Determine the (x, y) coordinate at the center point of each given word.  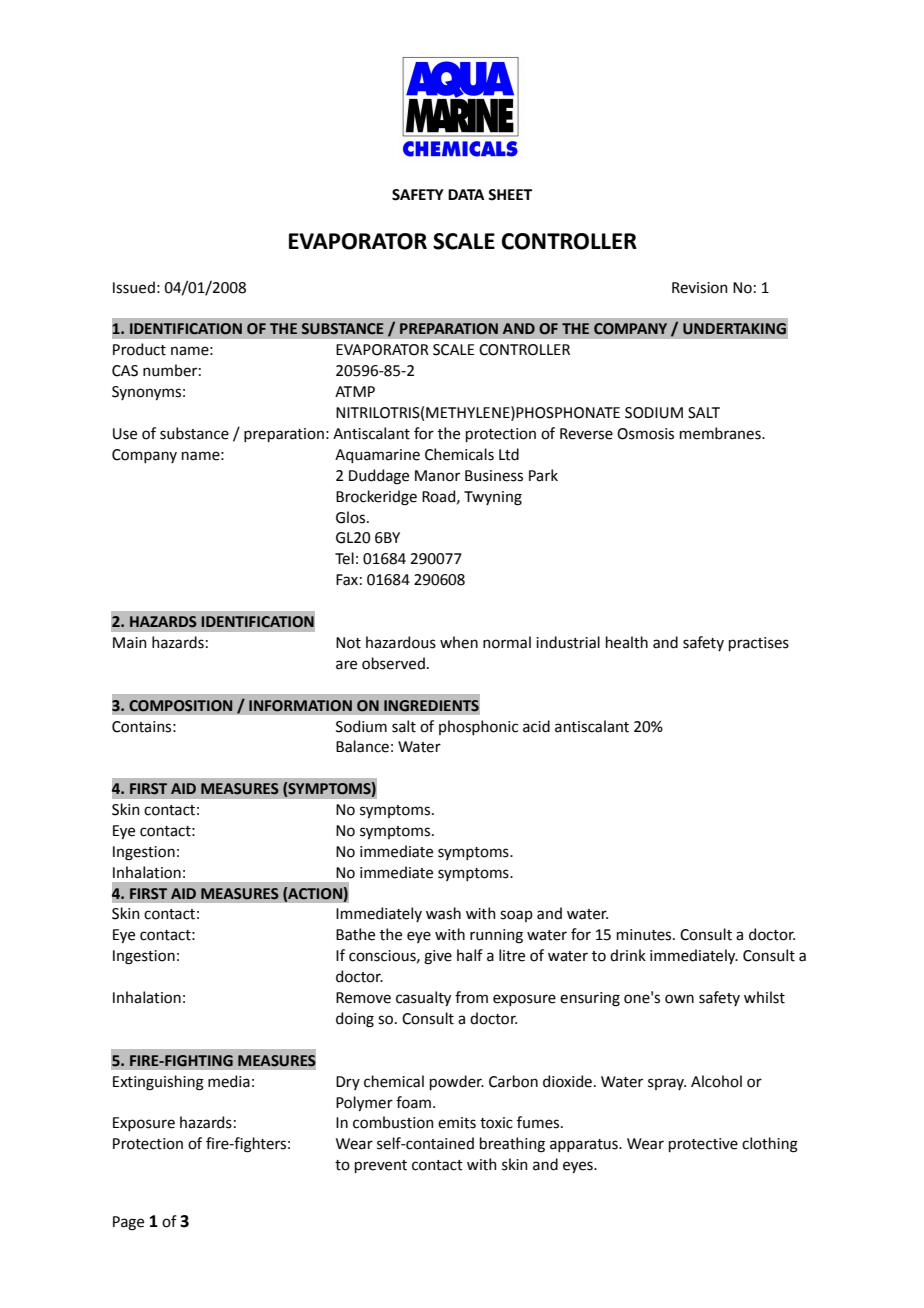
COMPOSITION (180, 706)
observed (393, 663)
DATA (466, 194)
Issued (134, 287)
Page (128, 1223)
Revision (700, 288)
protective (703, 1145)
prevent (381, 1166)
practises (759, 644)
